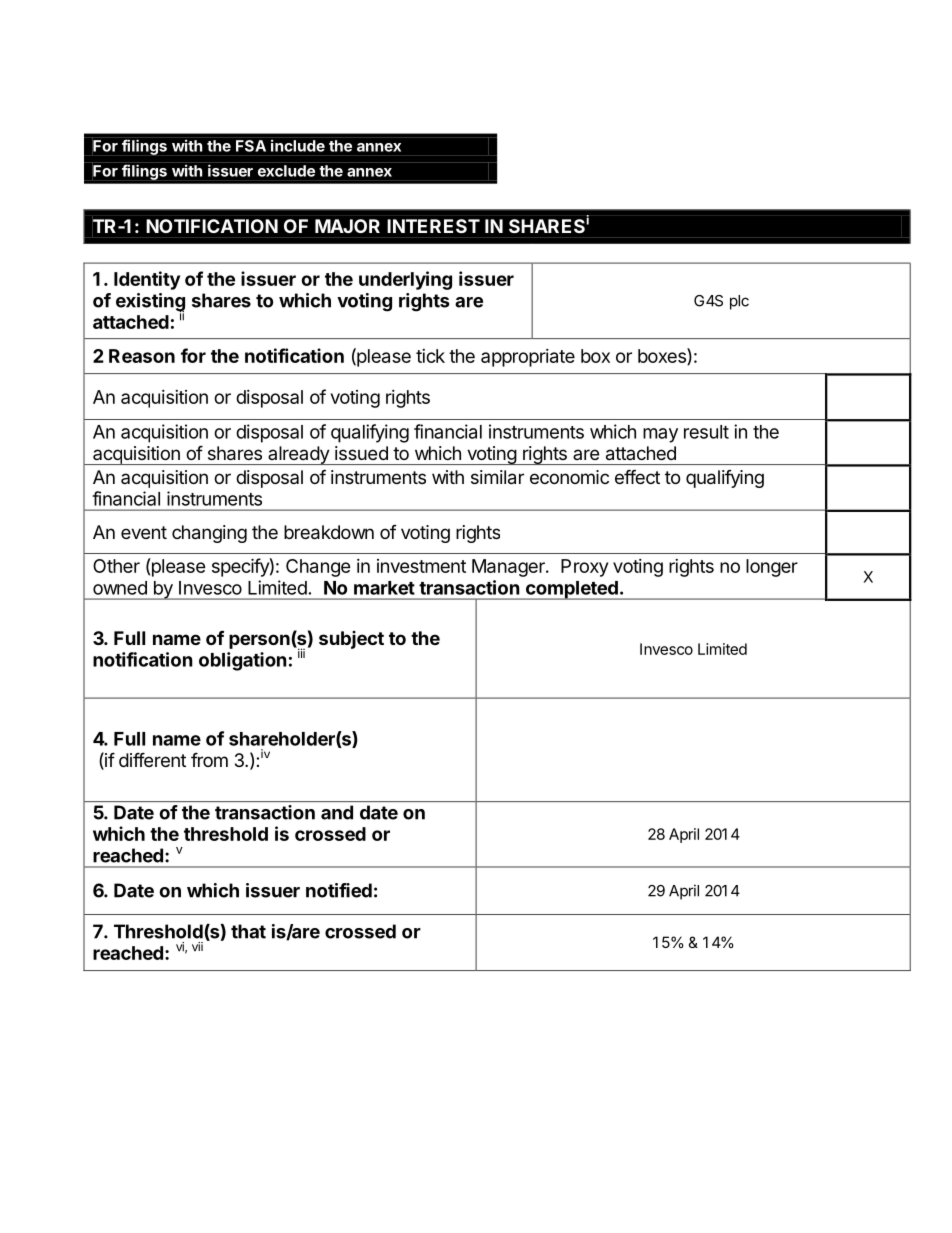 Image resolution: width=952 pixels, height=1233 pixels. I want to click on Reason, so click(142, 356).
